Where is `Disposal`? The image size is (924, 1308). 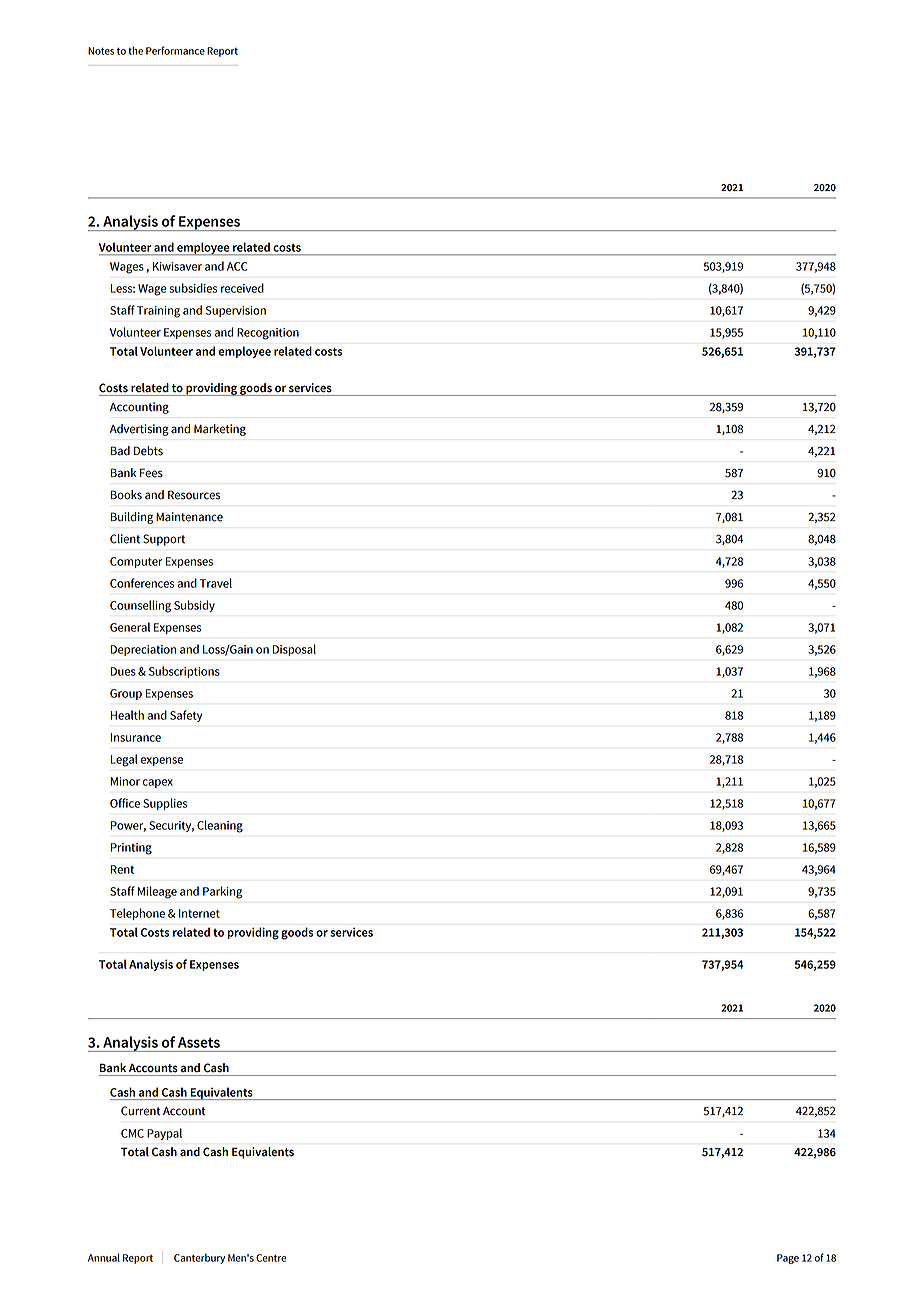 Disposal is located at coordinates (294, 650).
